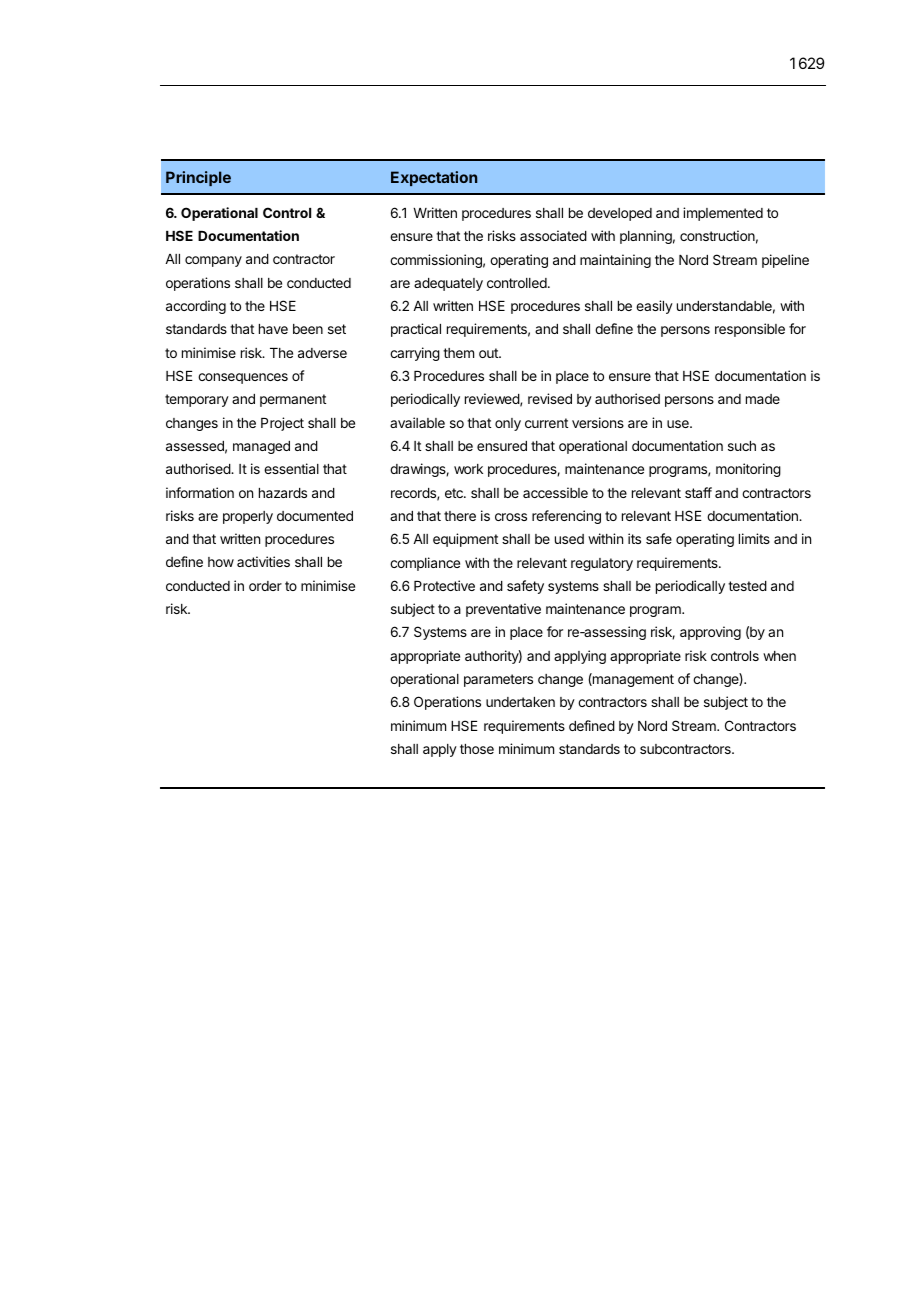  I want to click on Principle, so click(198, 178).
